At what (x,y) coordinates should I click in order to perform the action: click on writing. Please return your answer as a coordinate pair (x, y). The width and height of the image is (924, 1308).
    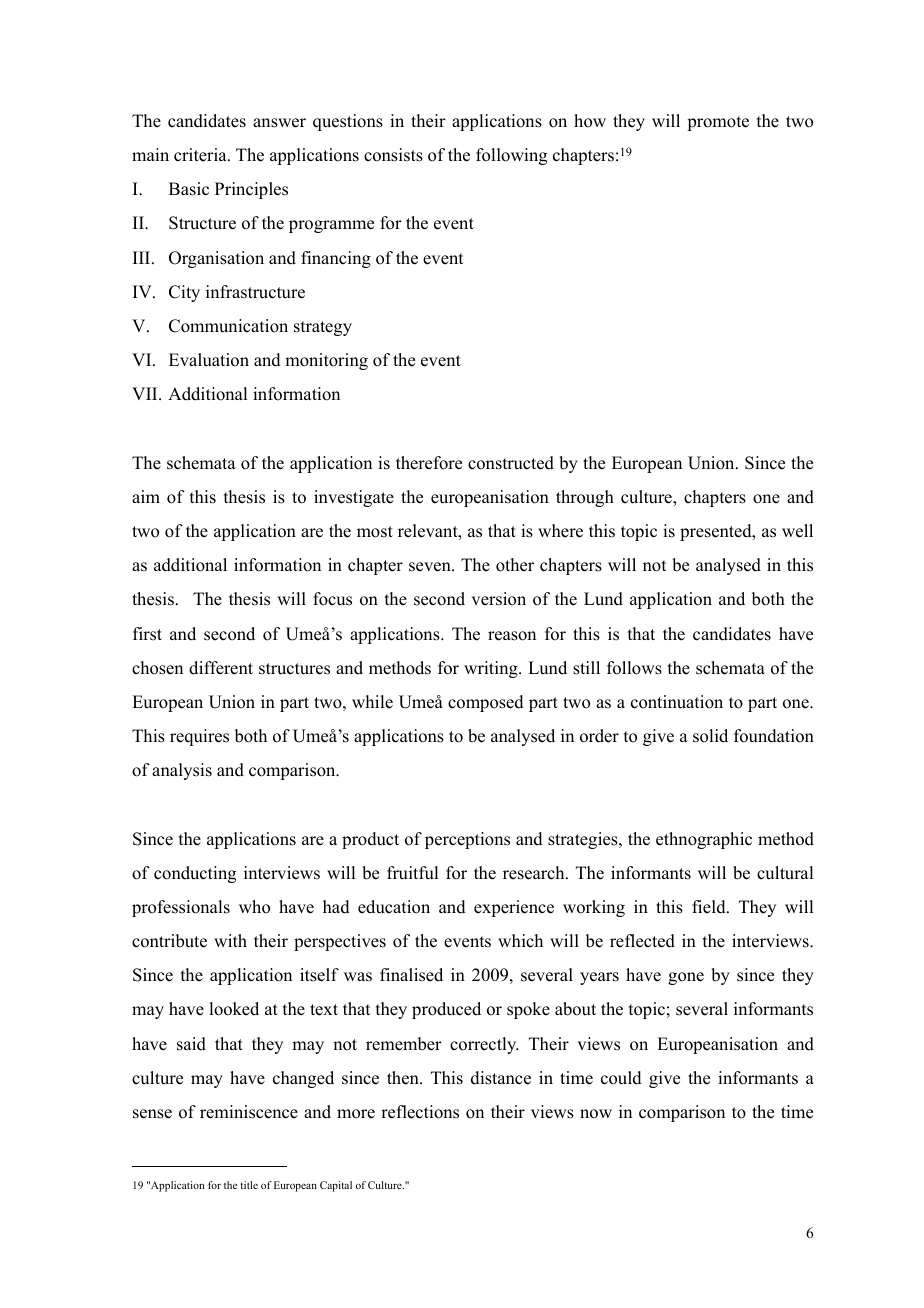
    Looking at the image, I should click on (492, 669).
